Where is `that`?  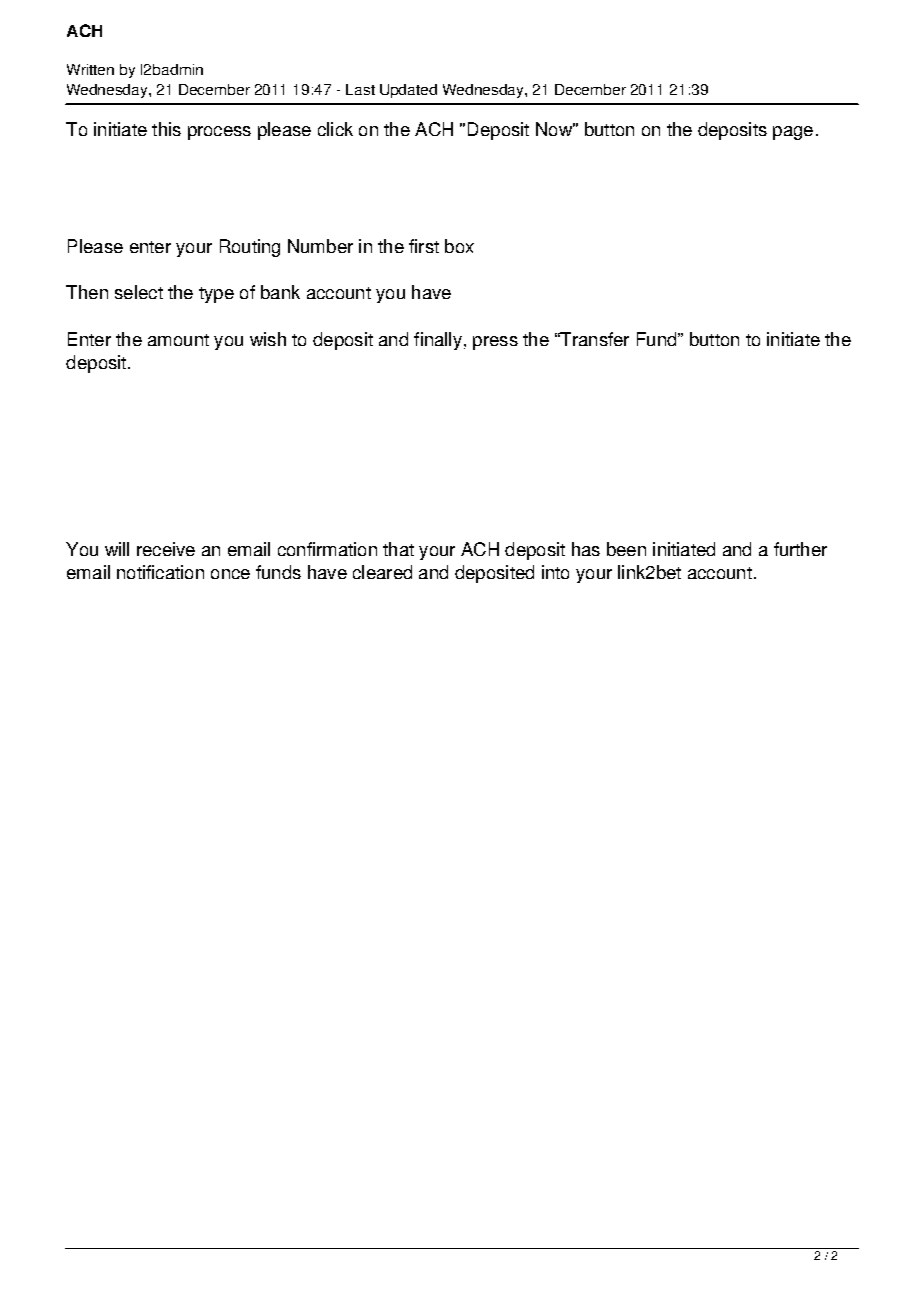
that is located at coordinates (398, 549).
